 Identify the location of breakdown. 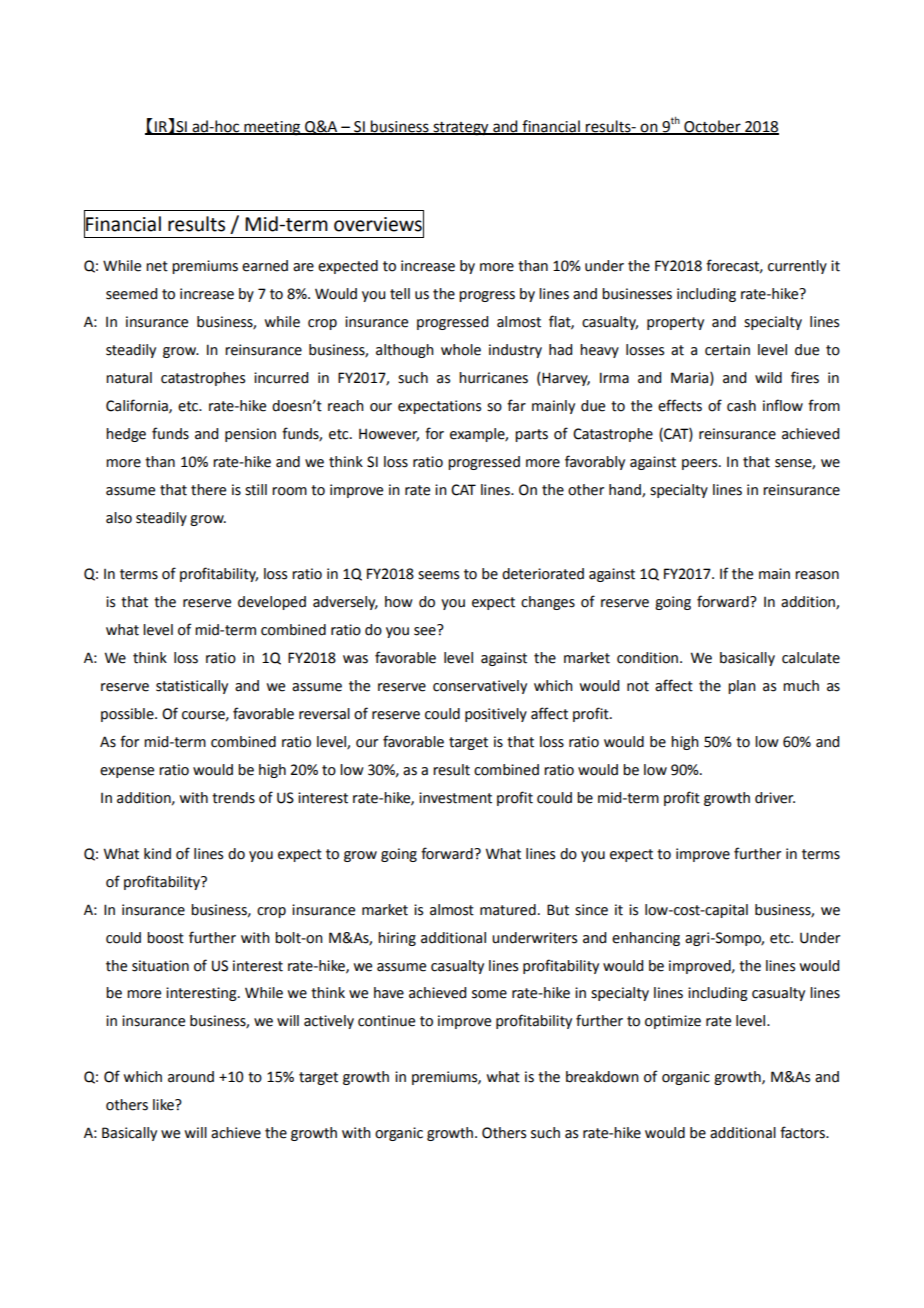
(602, 1077).
